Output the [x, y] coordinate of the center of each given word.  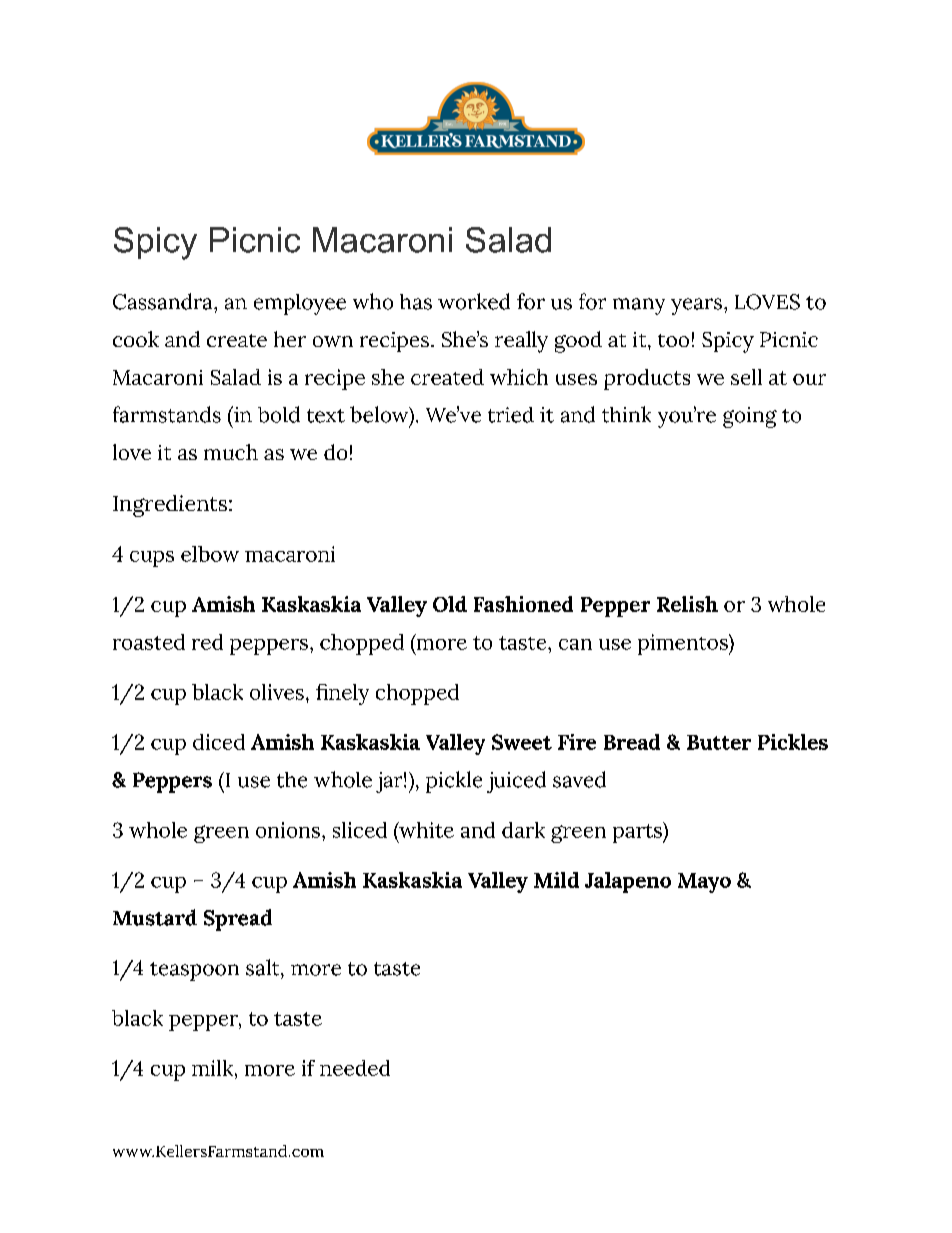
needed [355, 1068]
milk [214, 1068]
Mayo [704, 883]
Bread [632, 742]
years [696, 306]
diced [219, 742]
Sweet [522, 742]
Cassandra [164, 301]
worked [474, 301]
